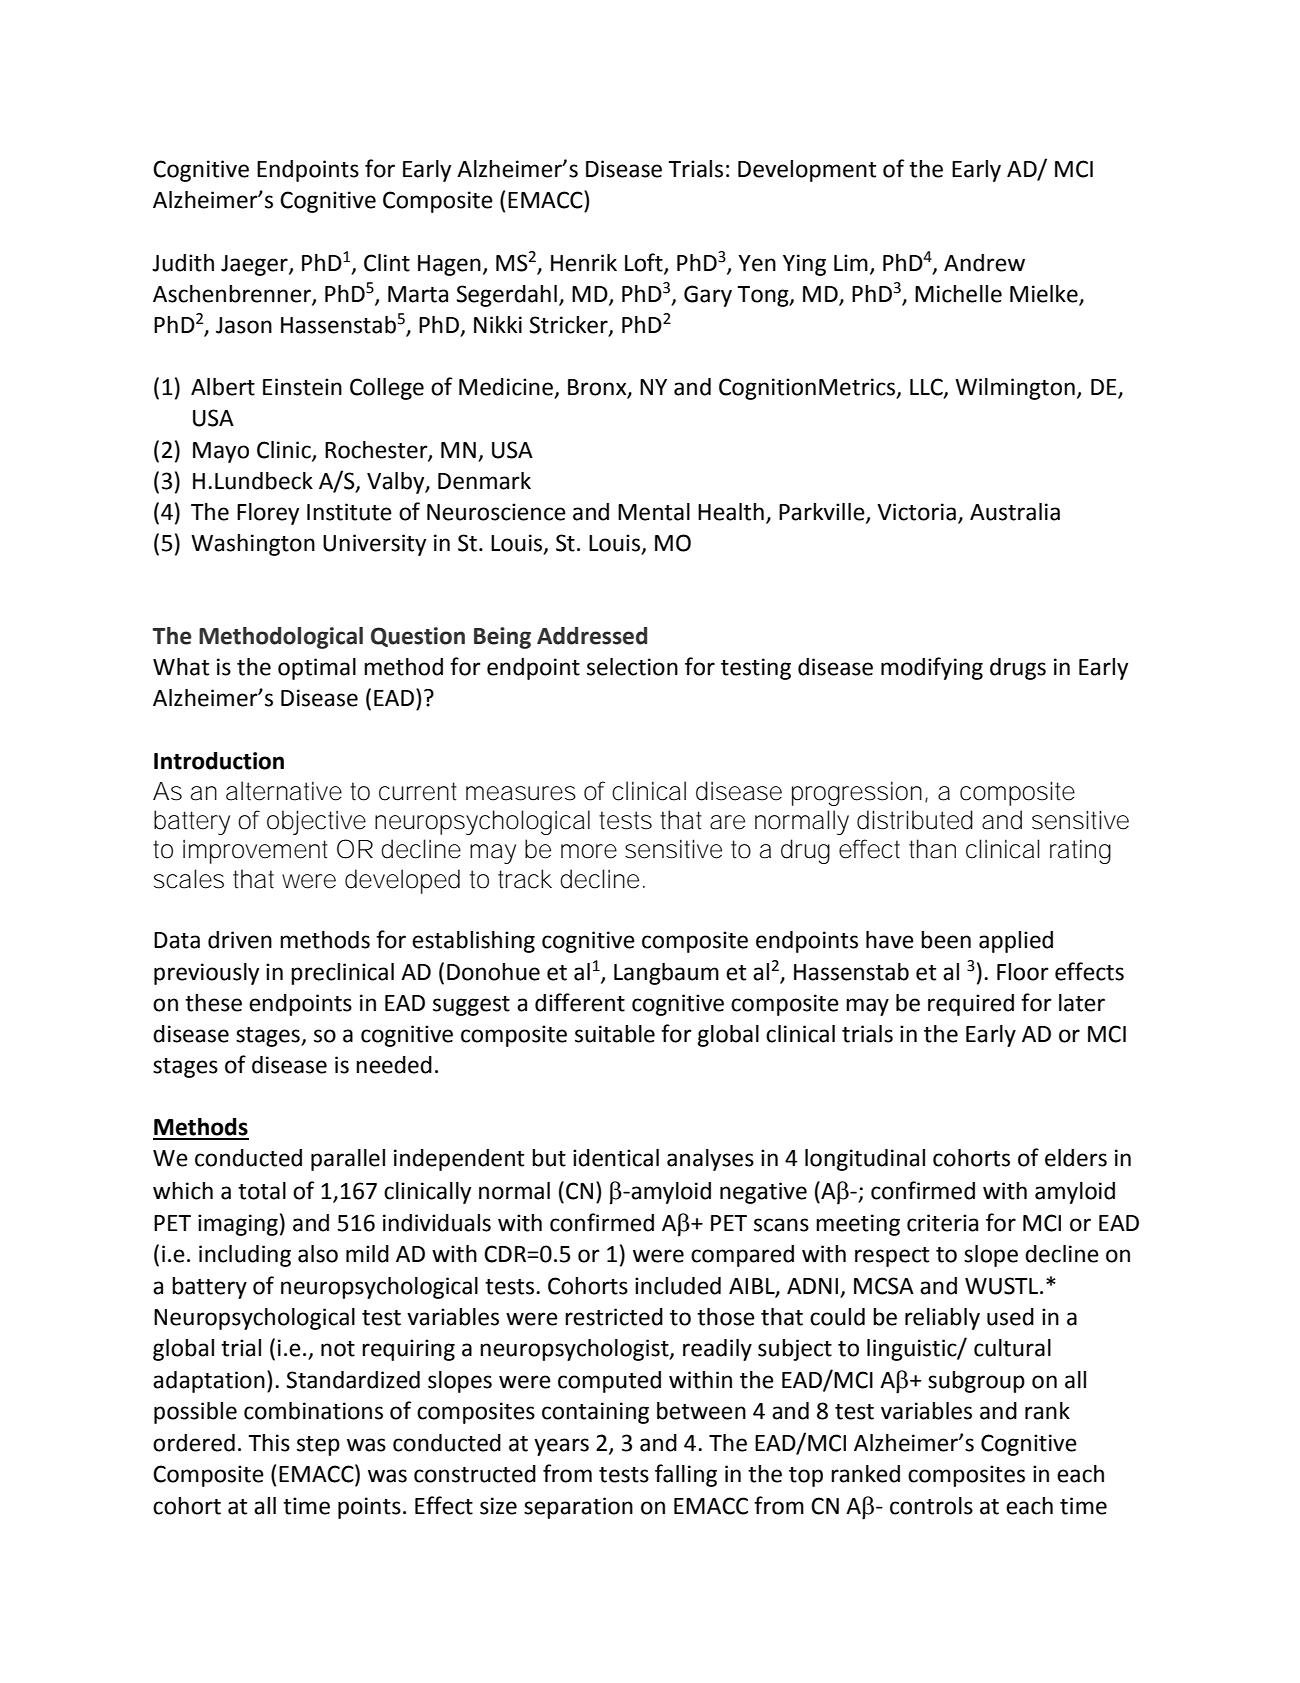  Describe the element at coordinates (255, 852) in the document. I see `improvement` at that location.
